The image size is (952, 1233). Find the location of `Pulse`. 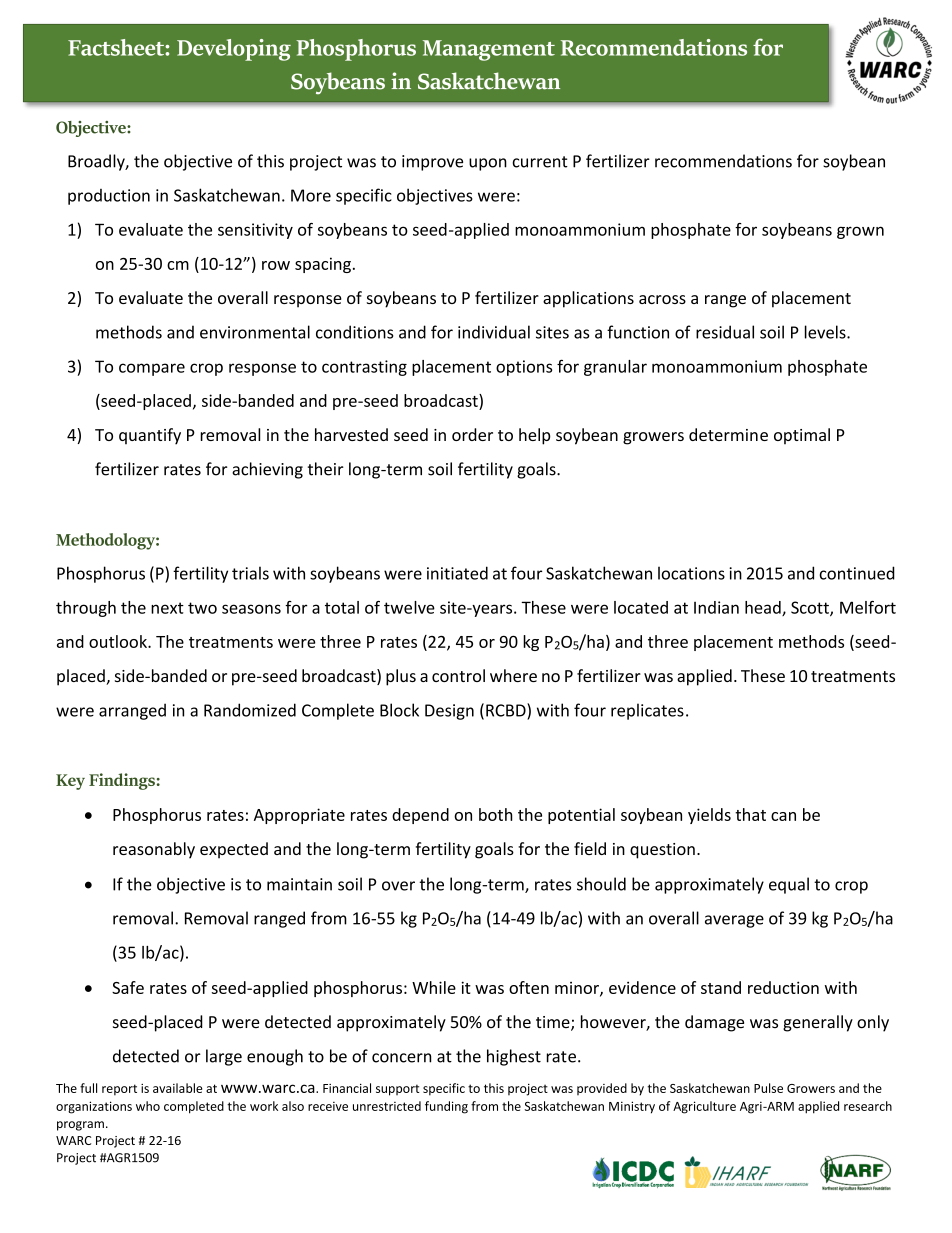

Pulse is located at coordinates (768, 1088).
